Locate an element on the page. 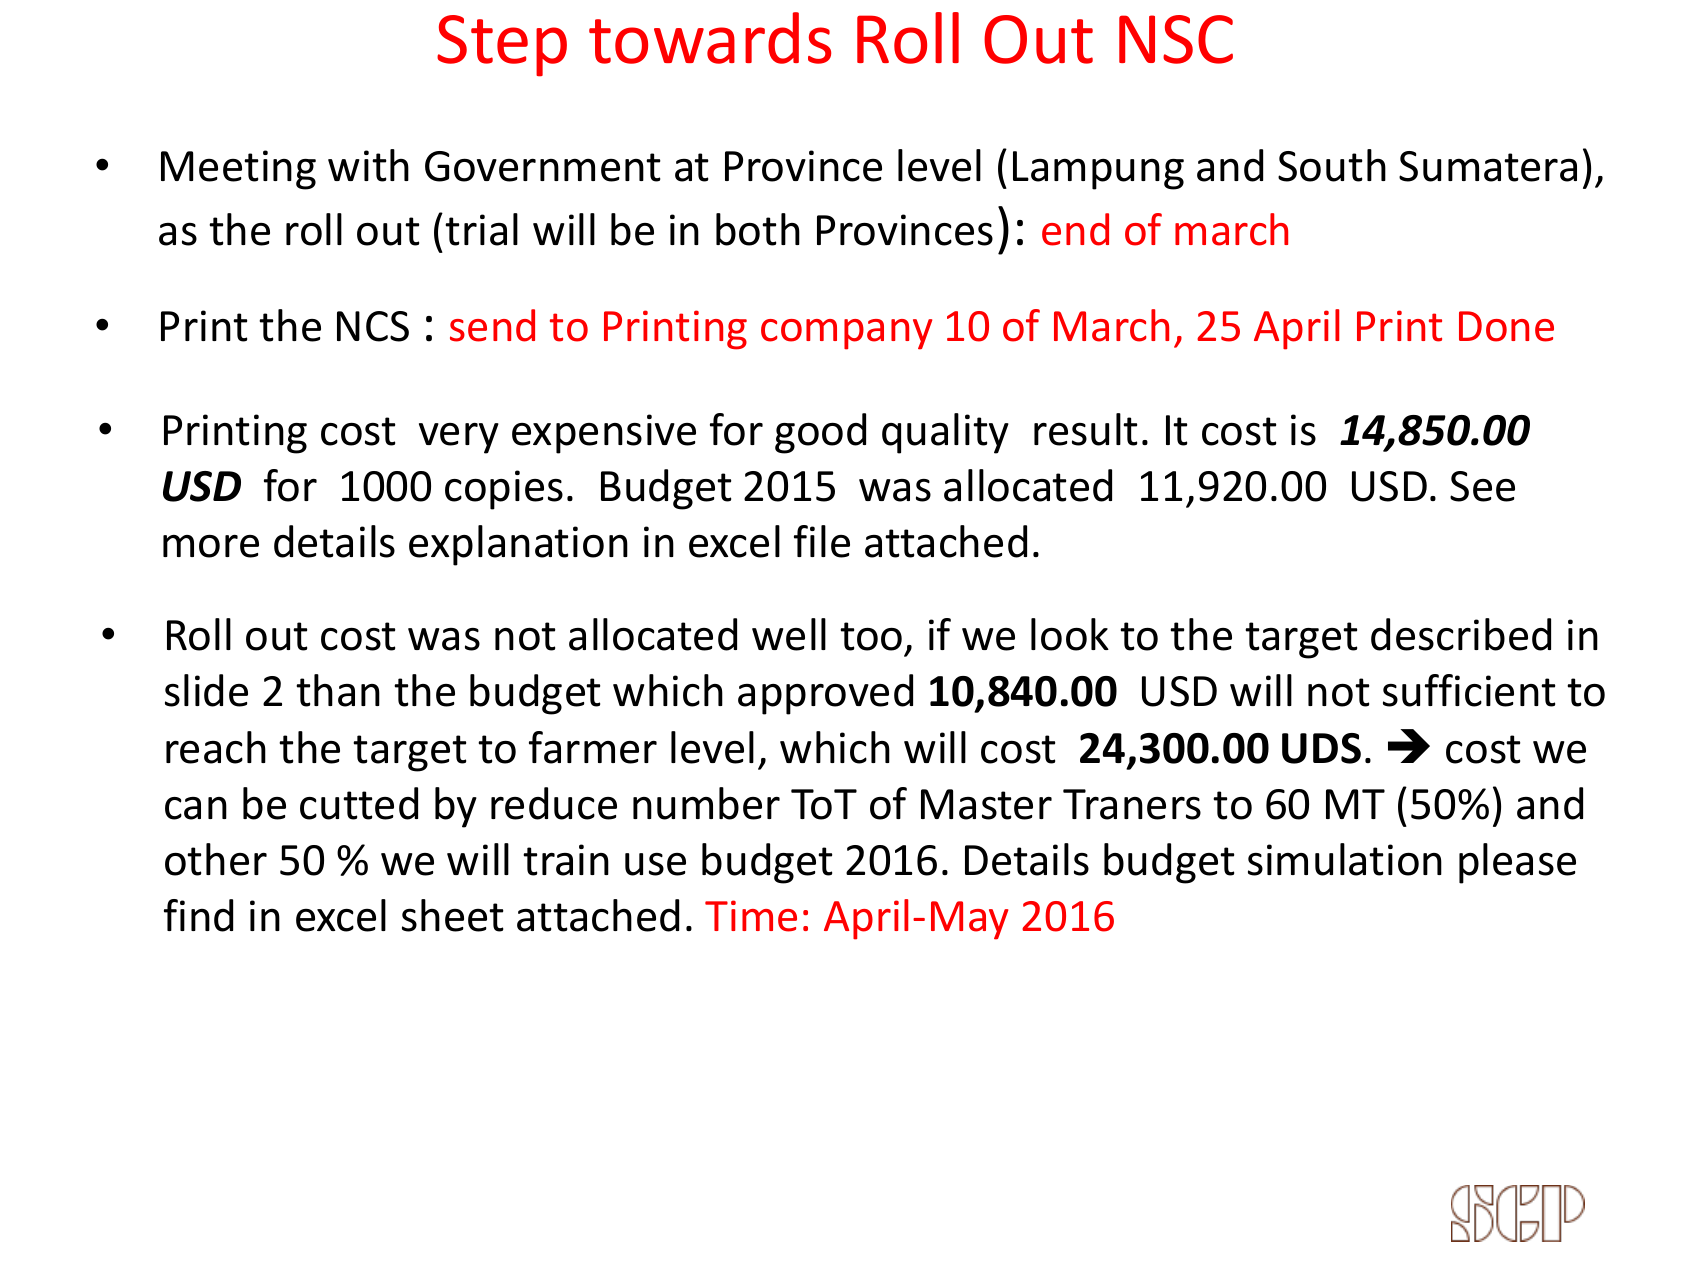 The width and height of the image is (1684, 1263). NSC is located at coordinates (1176, 39).
